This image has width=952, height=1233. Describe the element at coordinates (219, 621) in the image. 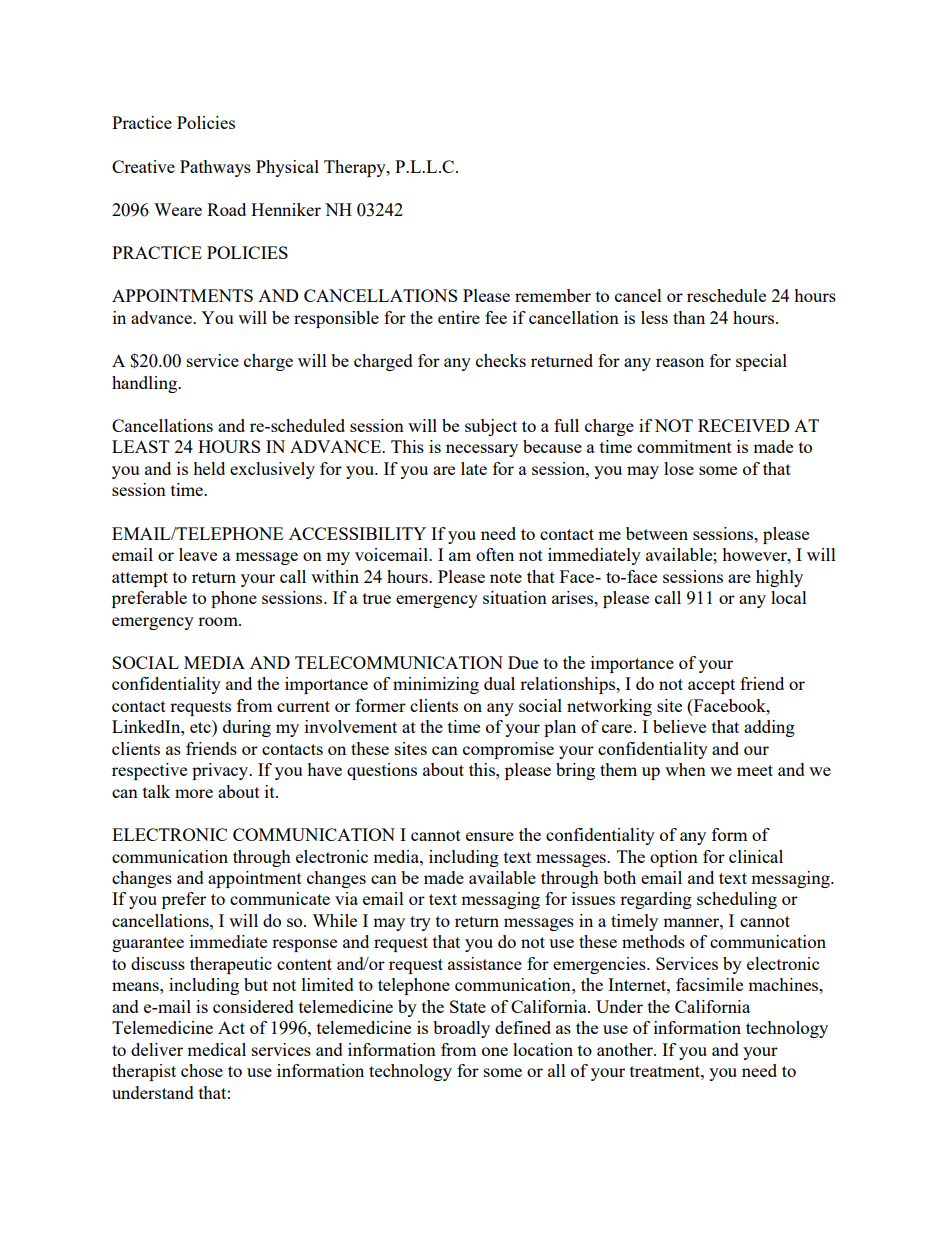

I see `room` at that location.
